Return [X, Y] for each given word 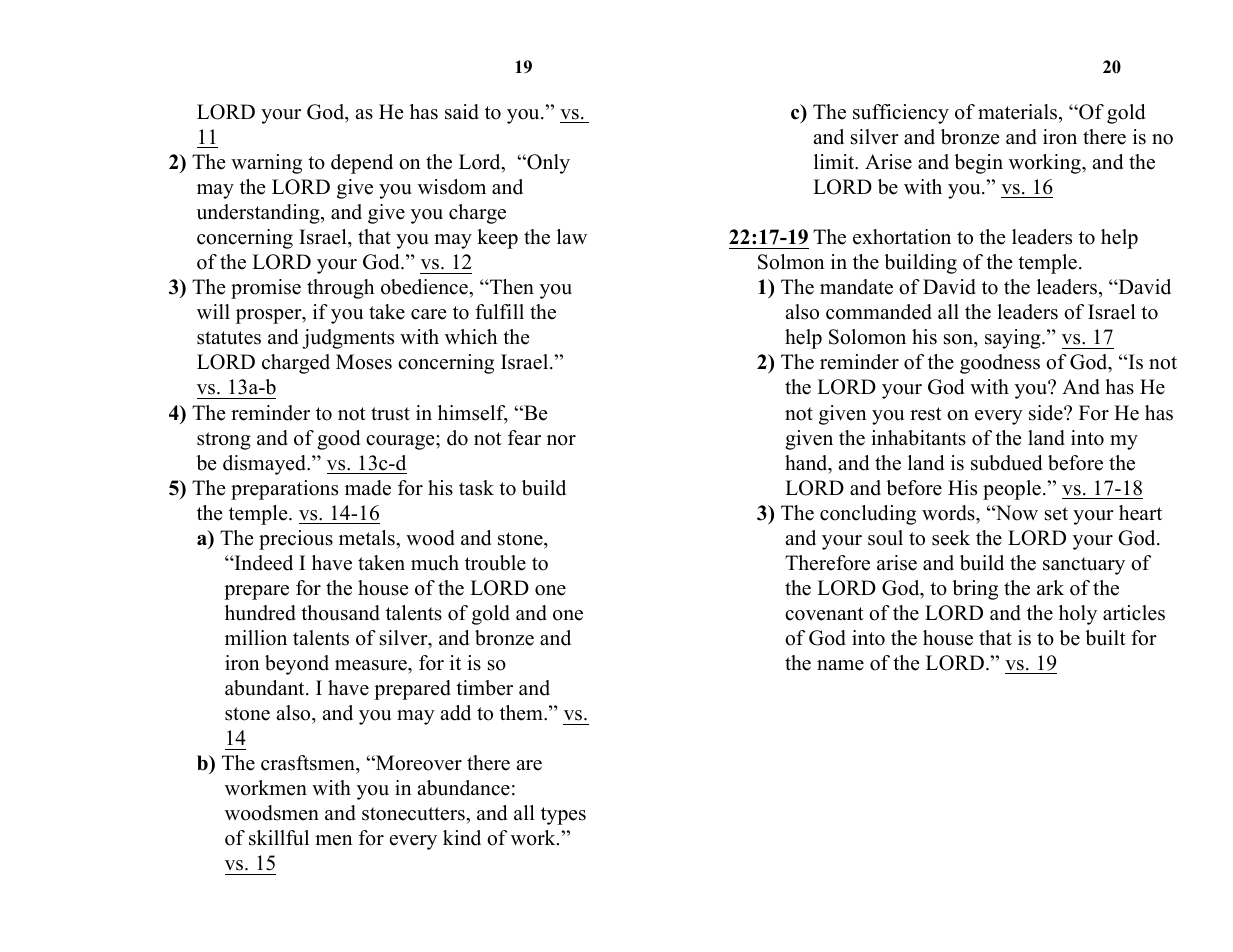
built [1105, 638]
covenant [824, 614]
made [368, 488]
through [340, 289]
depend [362, 164]
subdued [1006, 463]
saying [1014, 339]
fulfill [499, 312]
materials [1019, 112]
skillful [279, 838]
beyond [297, 665]
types [563, 816]
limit [835, 162]
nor [561, 440]
